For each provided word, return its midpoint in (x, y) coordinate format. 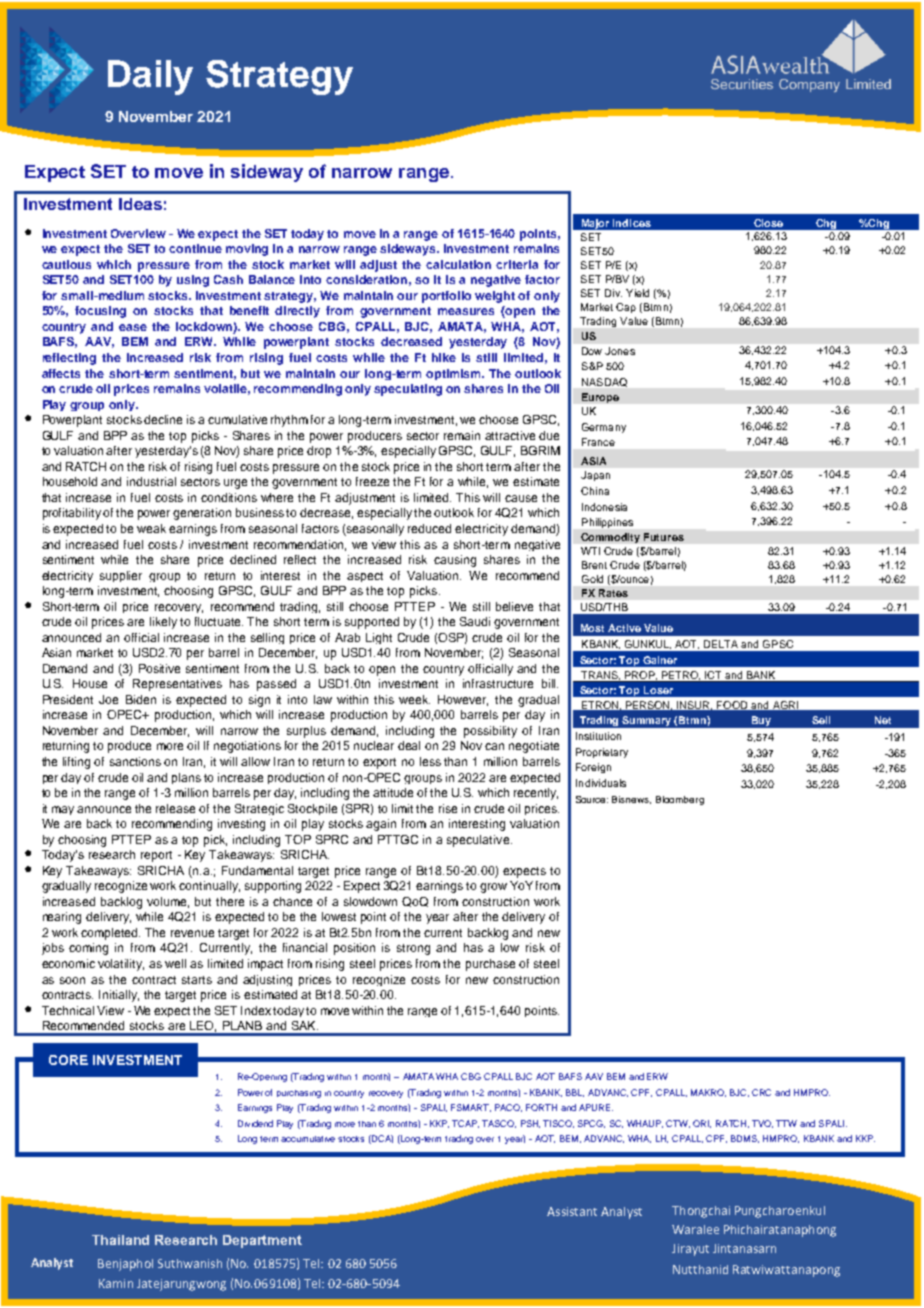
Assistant (572, 1211)
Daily (150, 77)
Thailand (120, 1240)
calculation (458, 264)
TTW (786, 1123)
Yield (637, 293)
